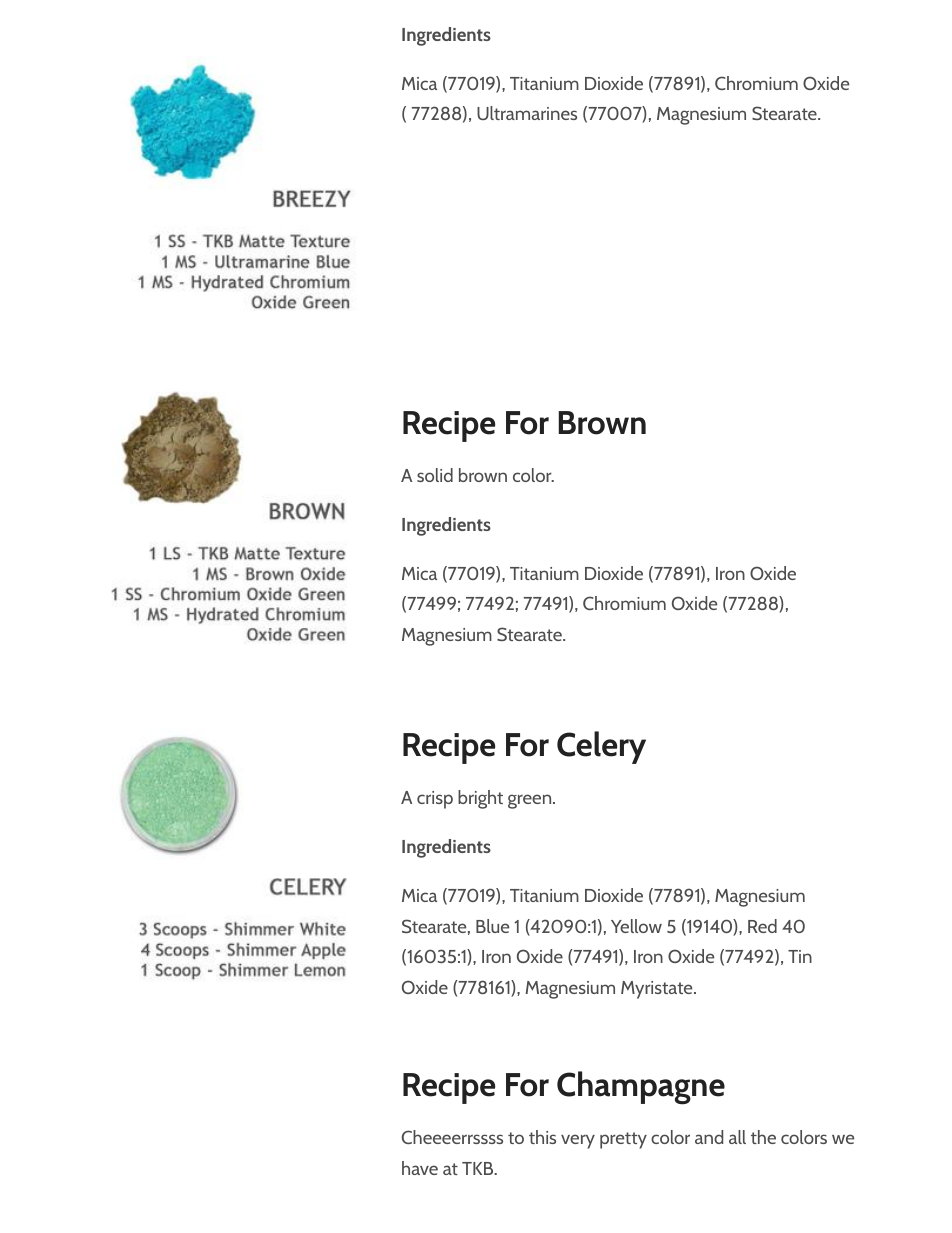 The image size is (952, 1233). Describe the element at coordinates (636, 926) in the screenshot. I see `Yellow` at that location.
